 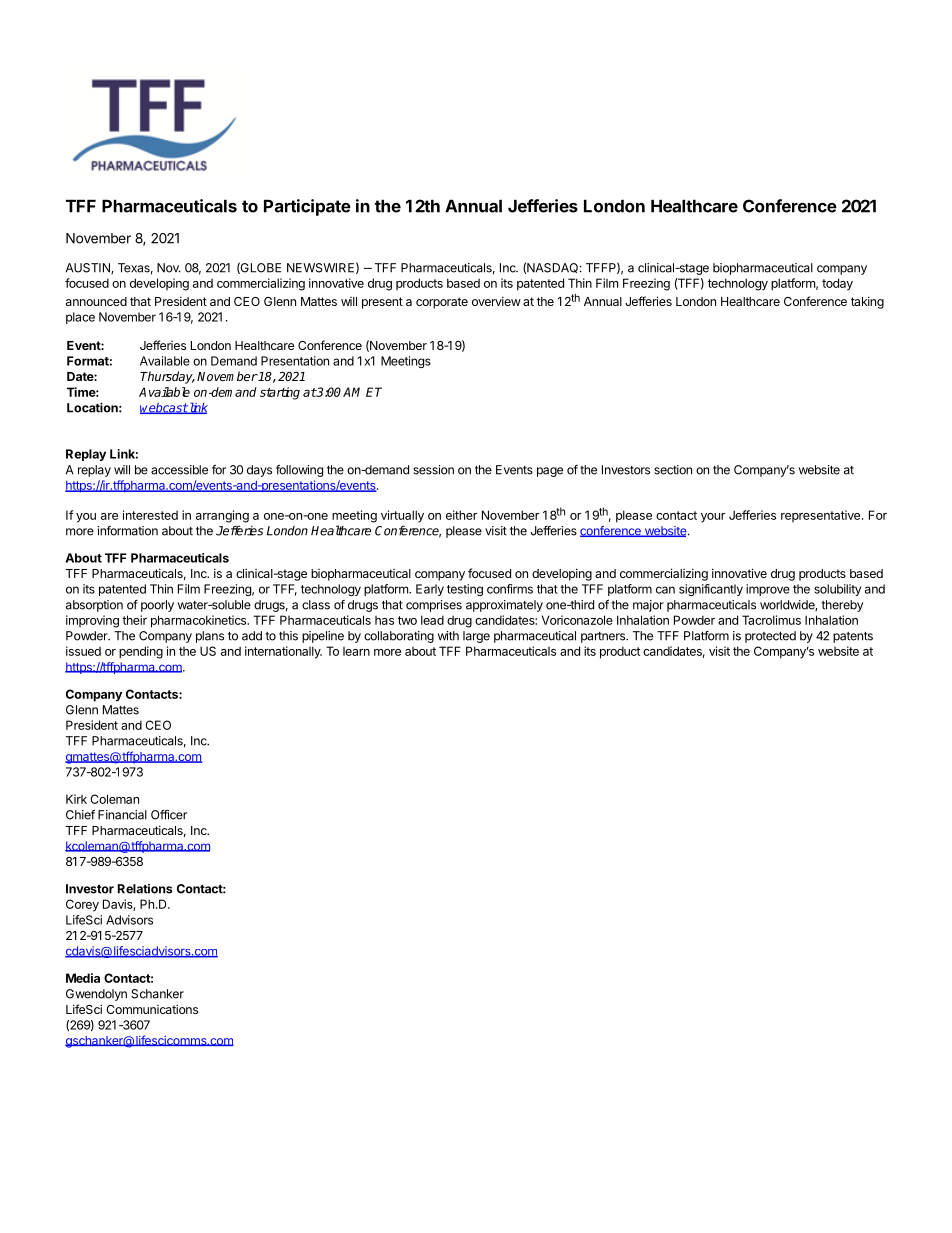 I want to click on session, so click(x=433, y=470).
